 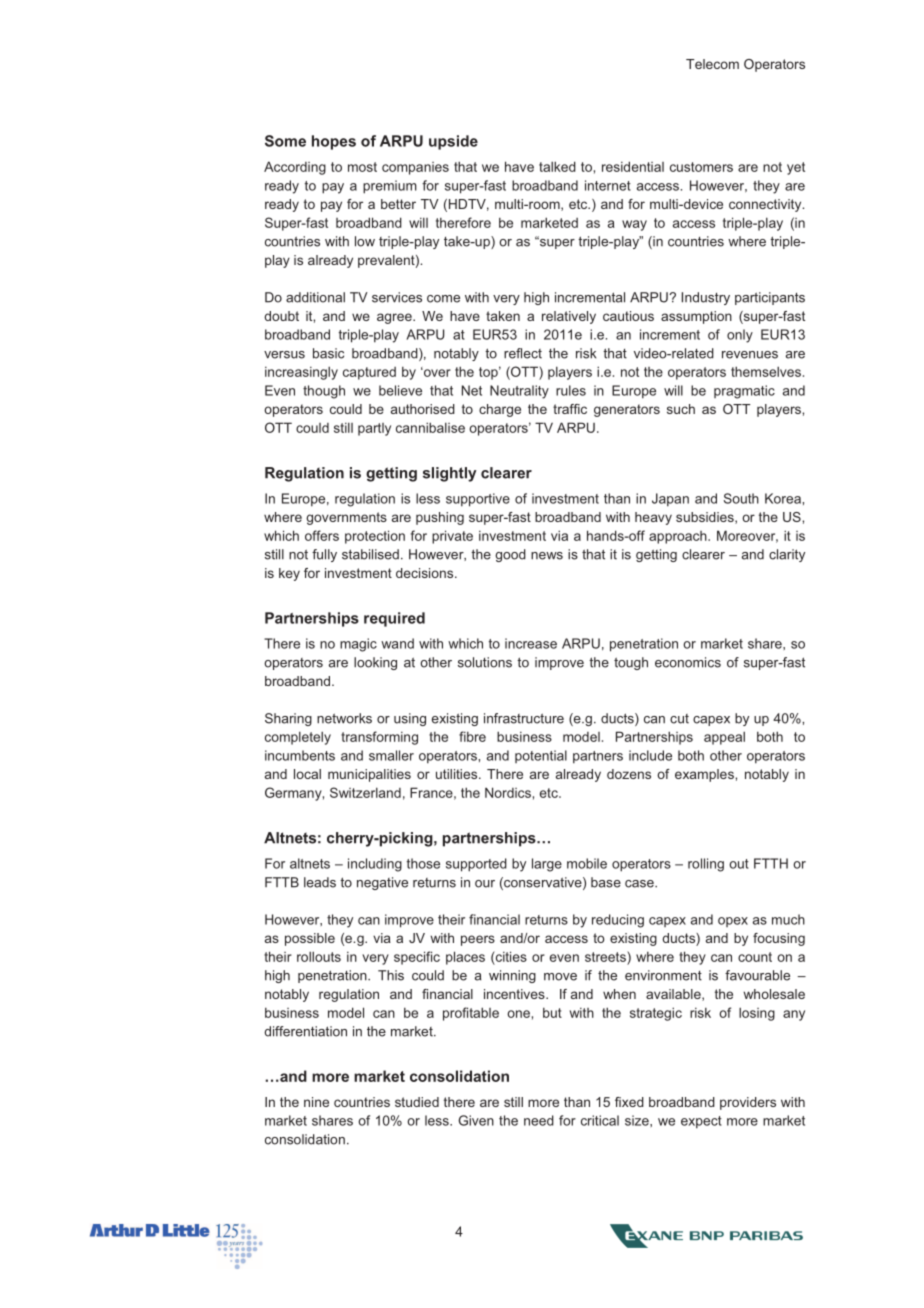 What do you see at coordinates (547, 556) in the document?
I see `news` at bounding box center [547, 556].
